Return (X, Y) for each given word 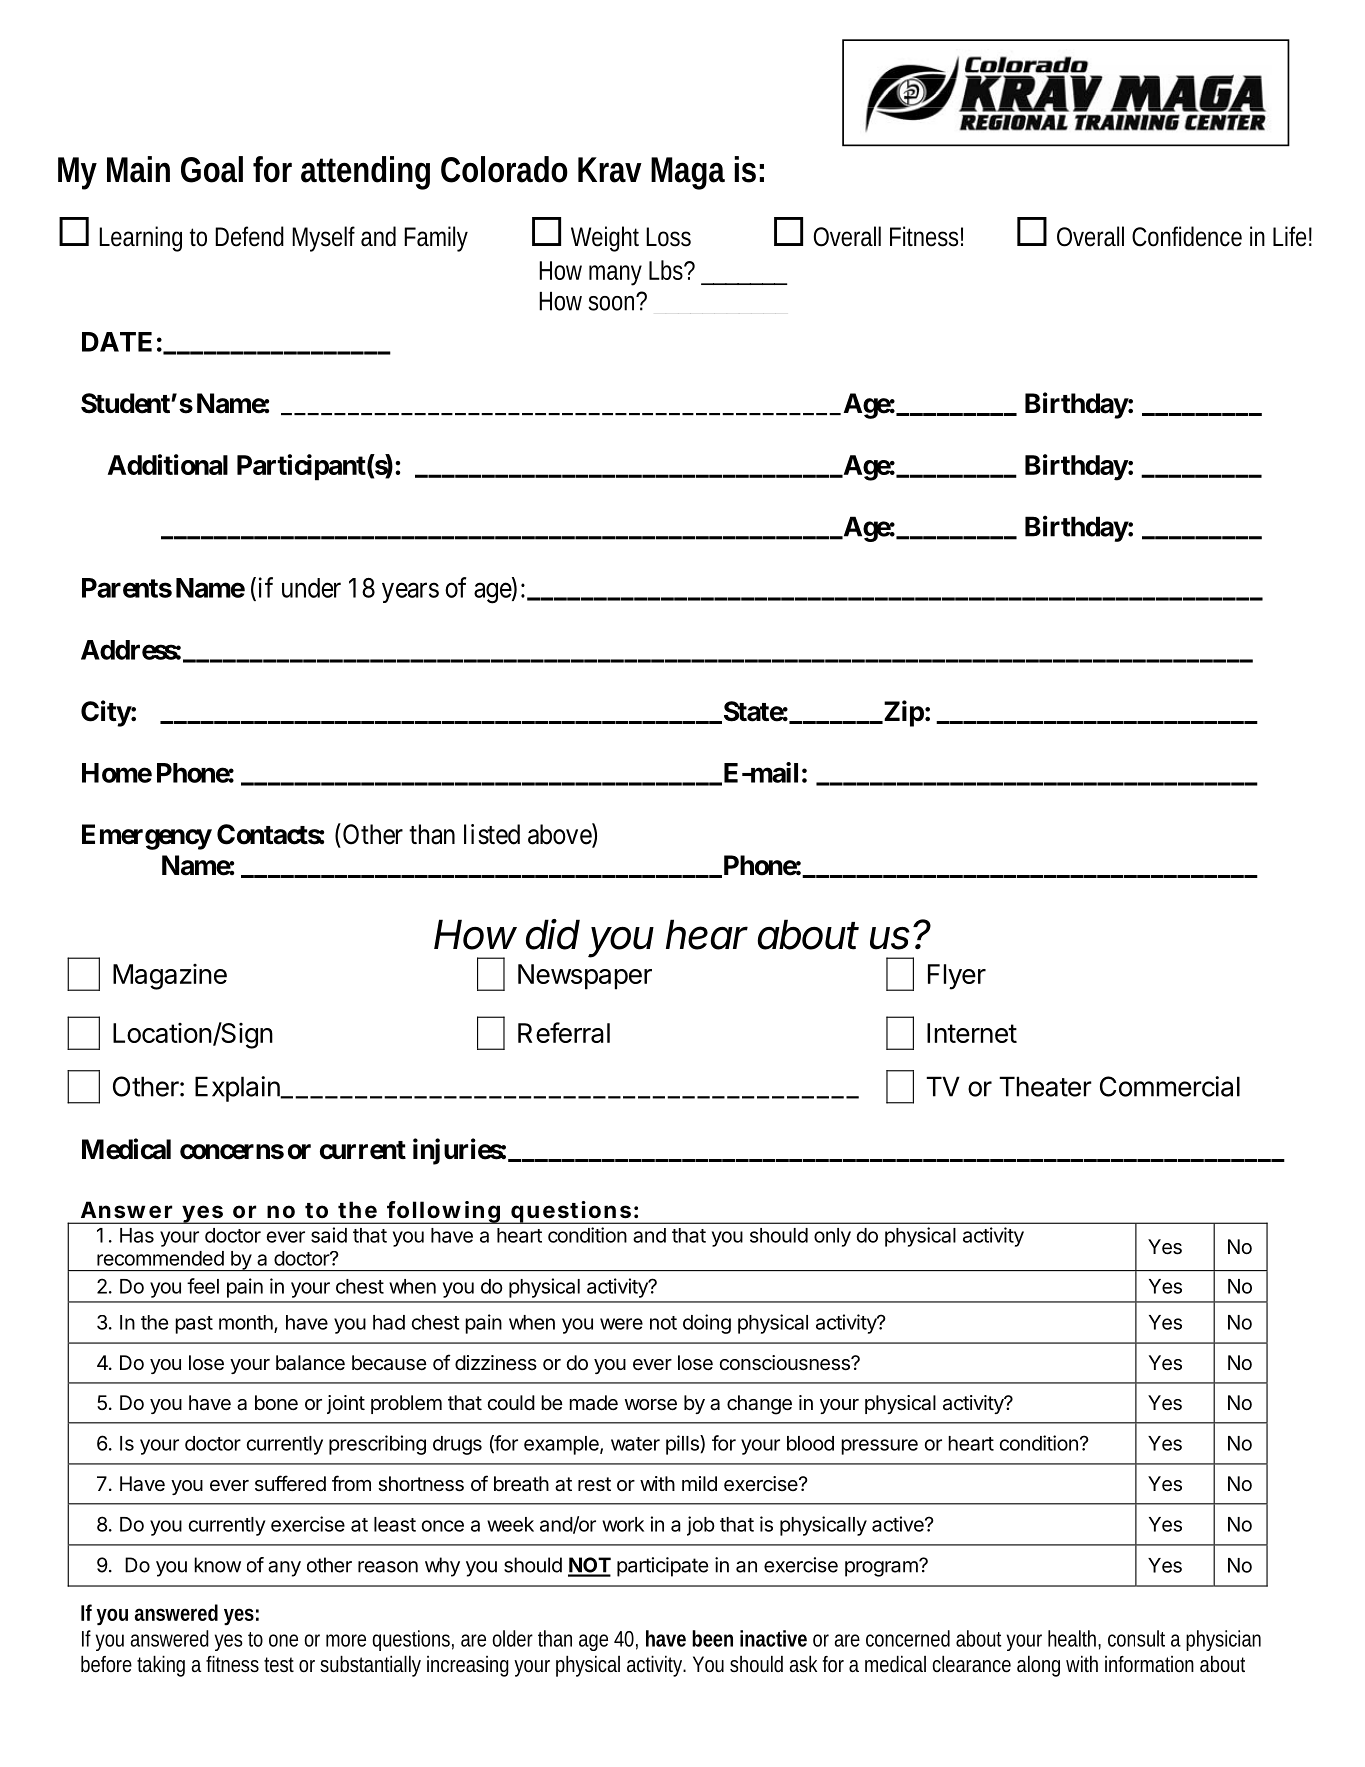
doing (707, 1324)
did (553, 934)
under (311, 588)
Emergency (147, 837)
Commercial (1170, 1086)
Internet (972, 1033)
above (560, 835)
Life (1292, 236)
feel (203, 1286)
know (217, 1565)
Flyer (957, 977)
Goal (212, 169)
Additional (168, 464)
